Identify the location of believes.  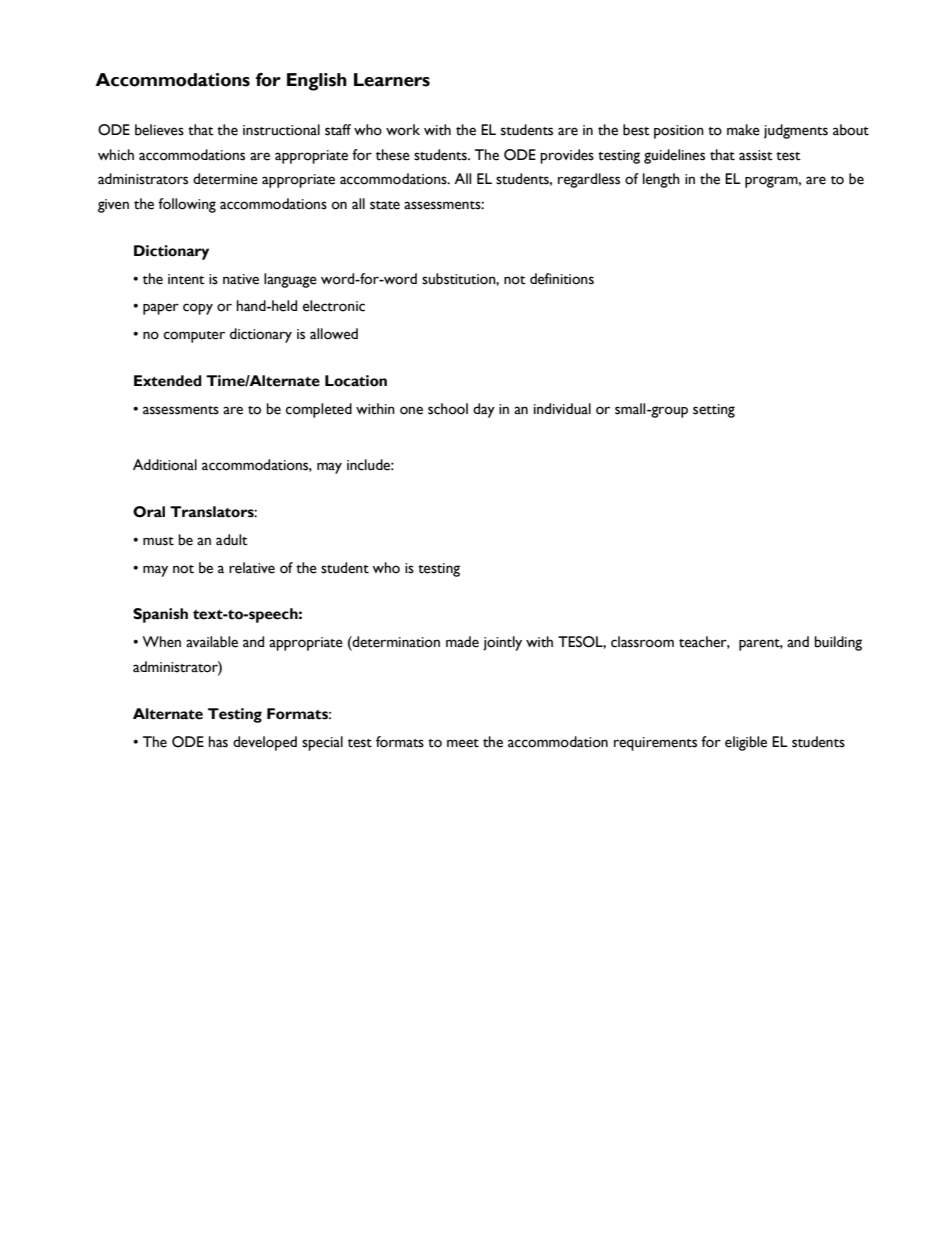
(159, 130).
